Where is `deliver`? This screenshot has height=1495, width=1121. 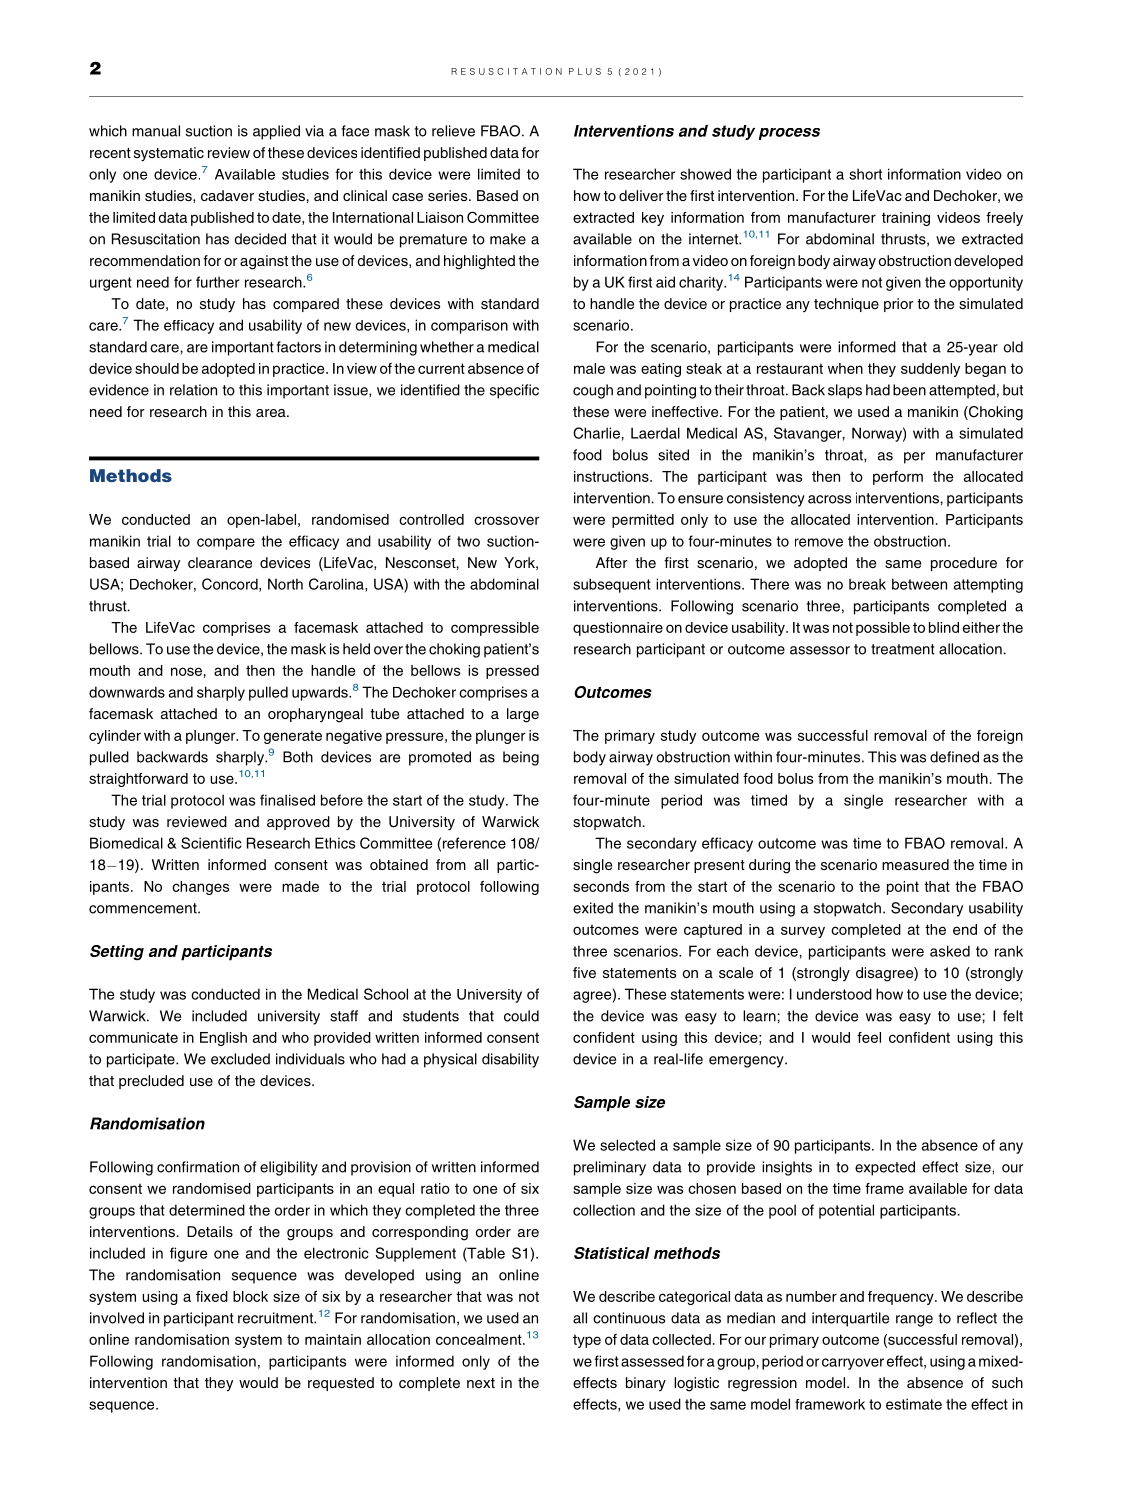 deliver is located at coordinates (641, 195).
